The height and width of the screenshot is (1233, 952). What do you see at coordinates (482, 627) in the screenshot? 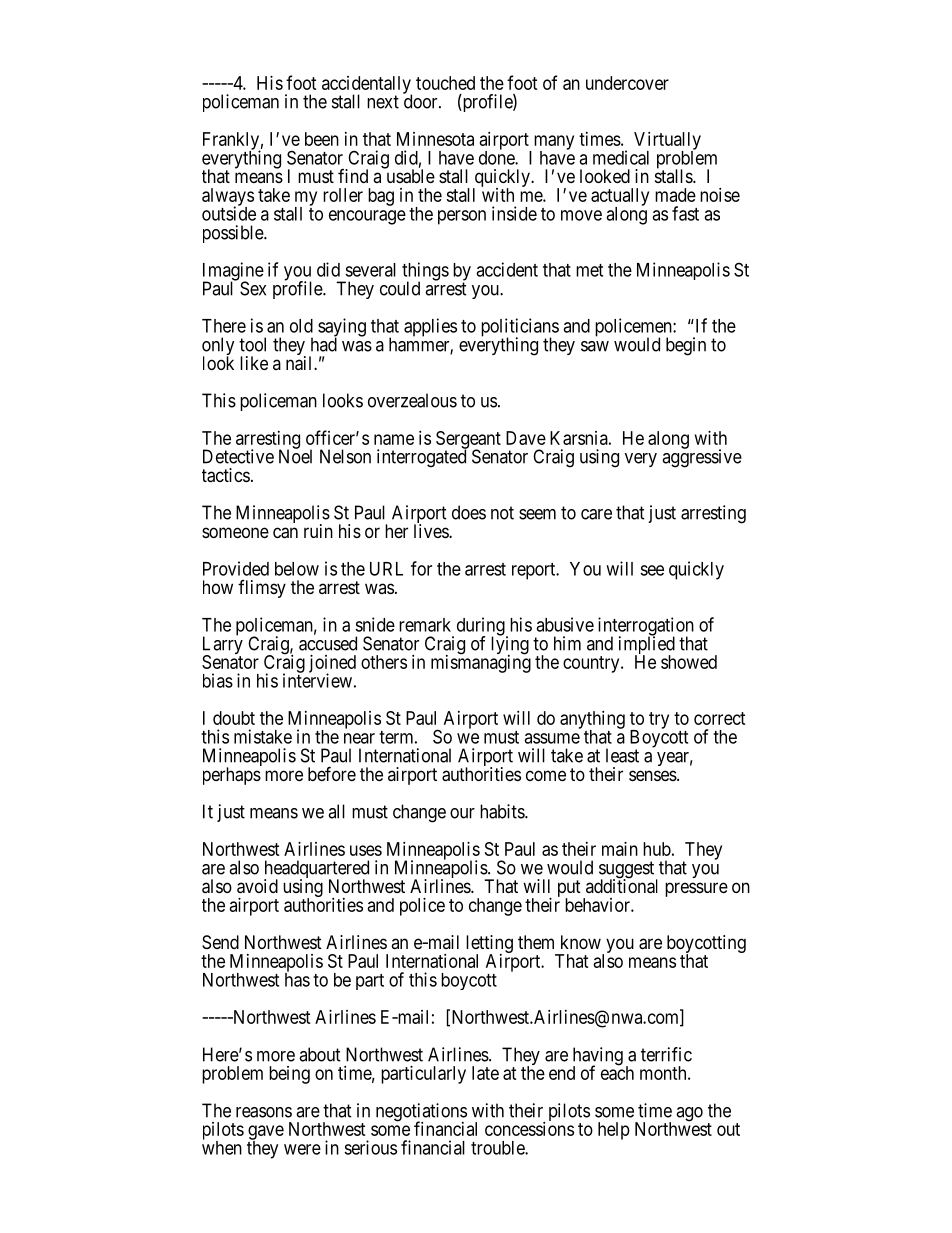
I see `during` at bounding box center [482, 627].
